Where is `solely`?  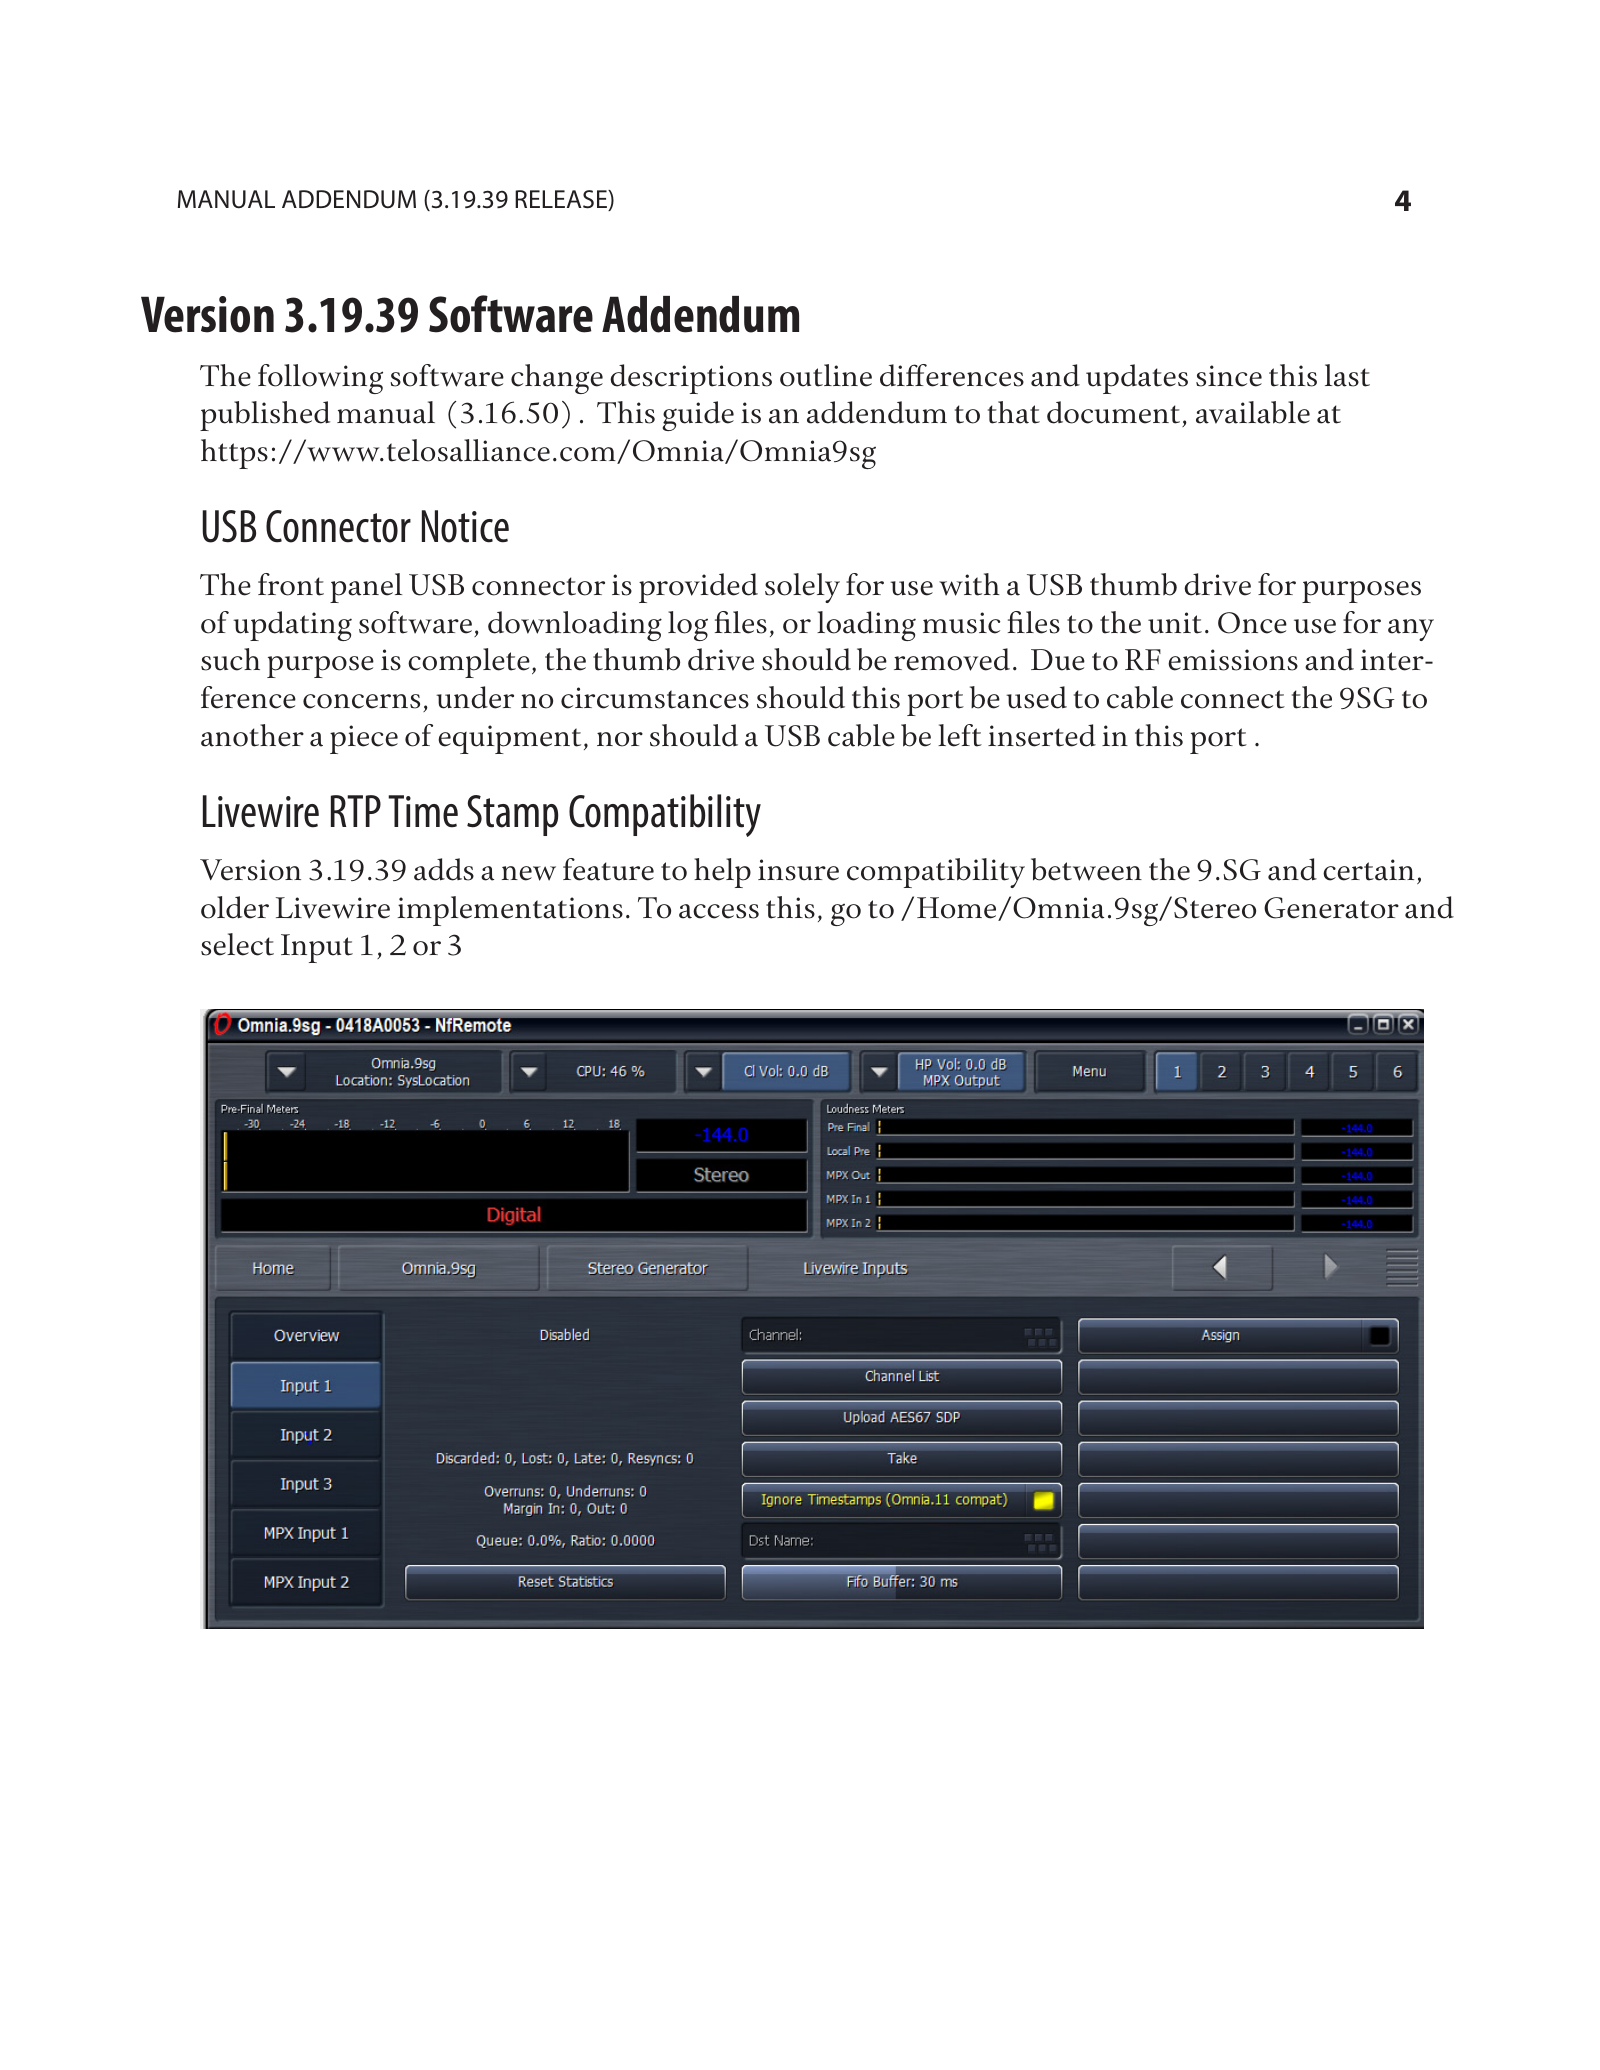
solely is located at coordinates (802, 588).
